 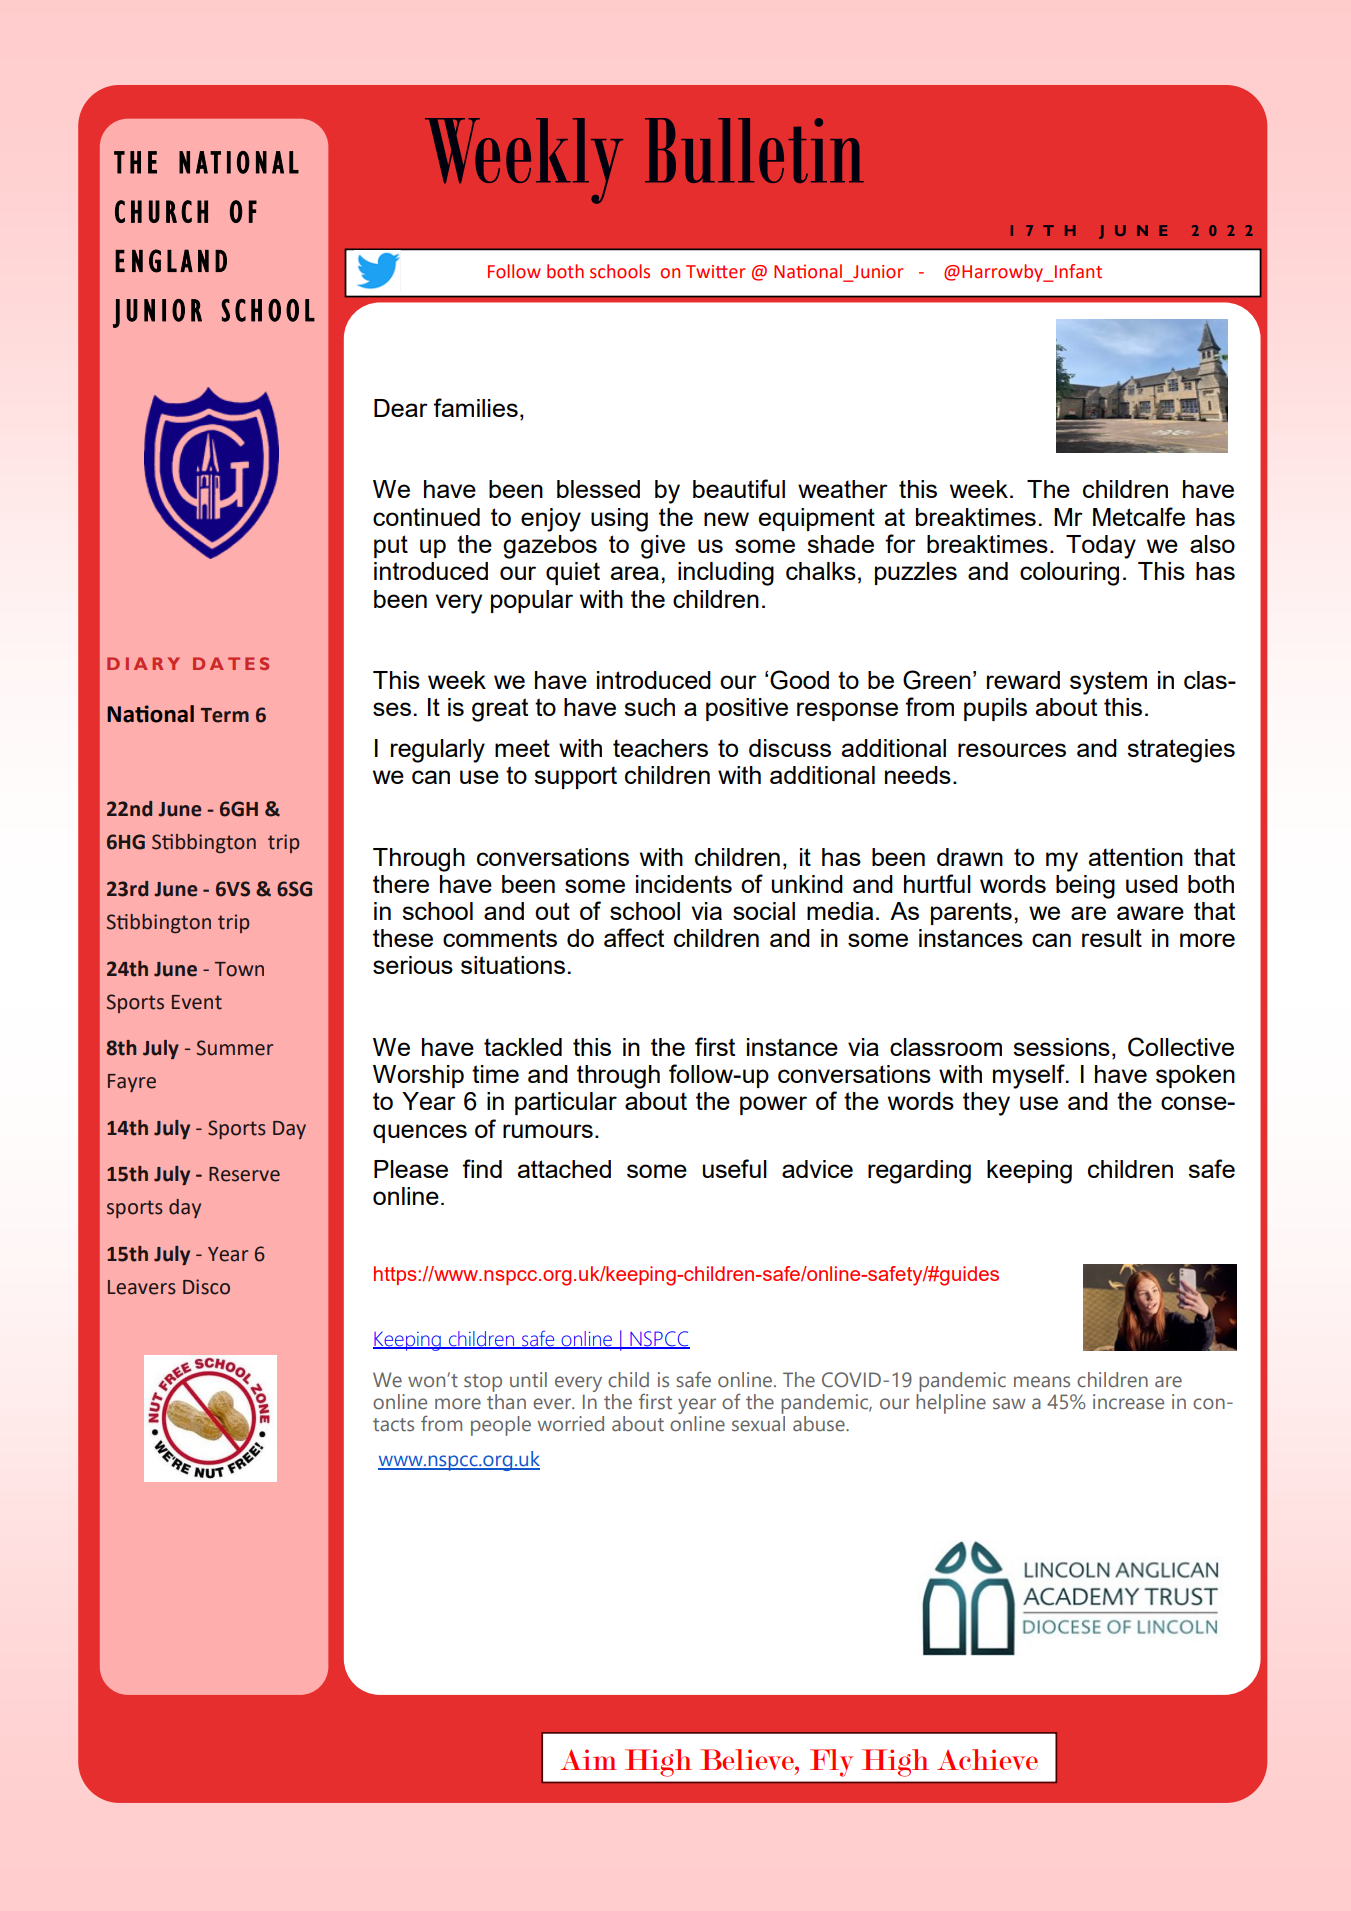 I want to click on Twitter, so click(x=715, y=272).
